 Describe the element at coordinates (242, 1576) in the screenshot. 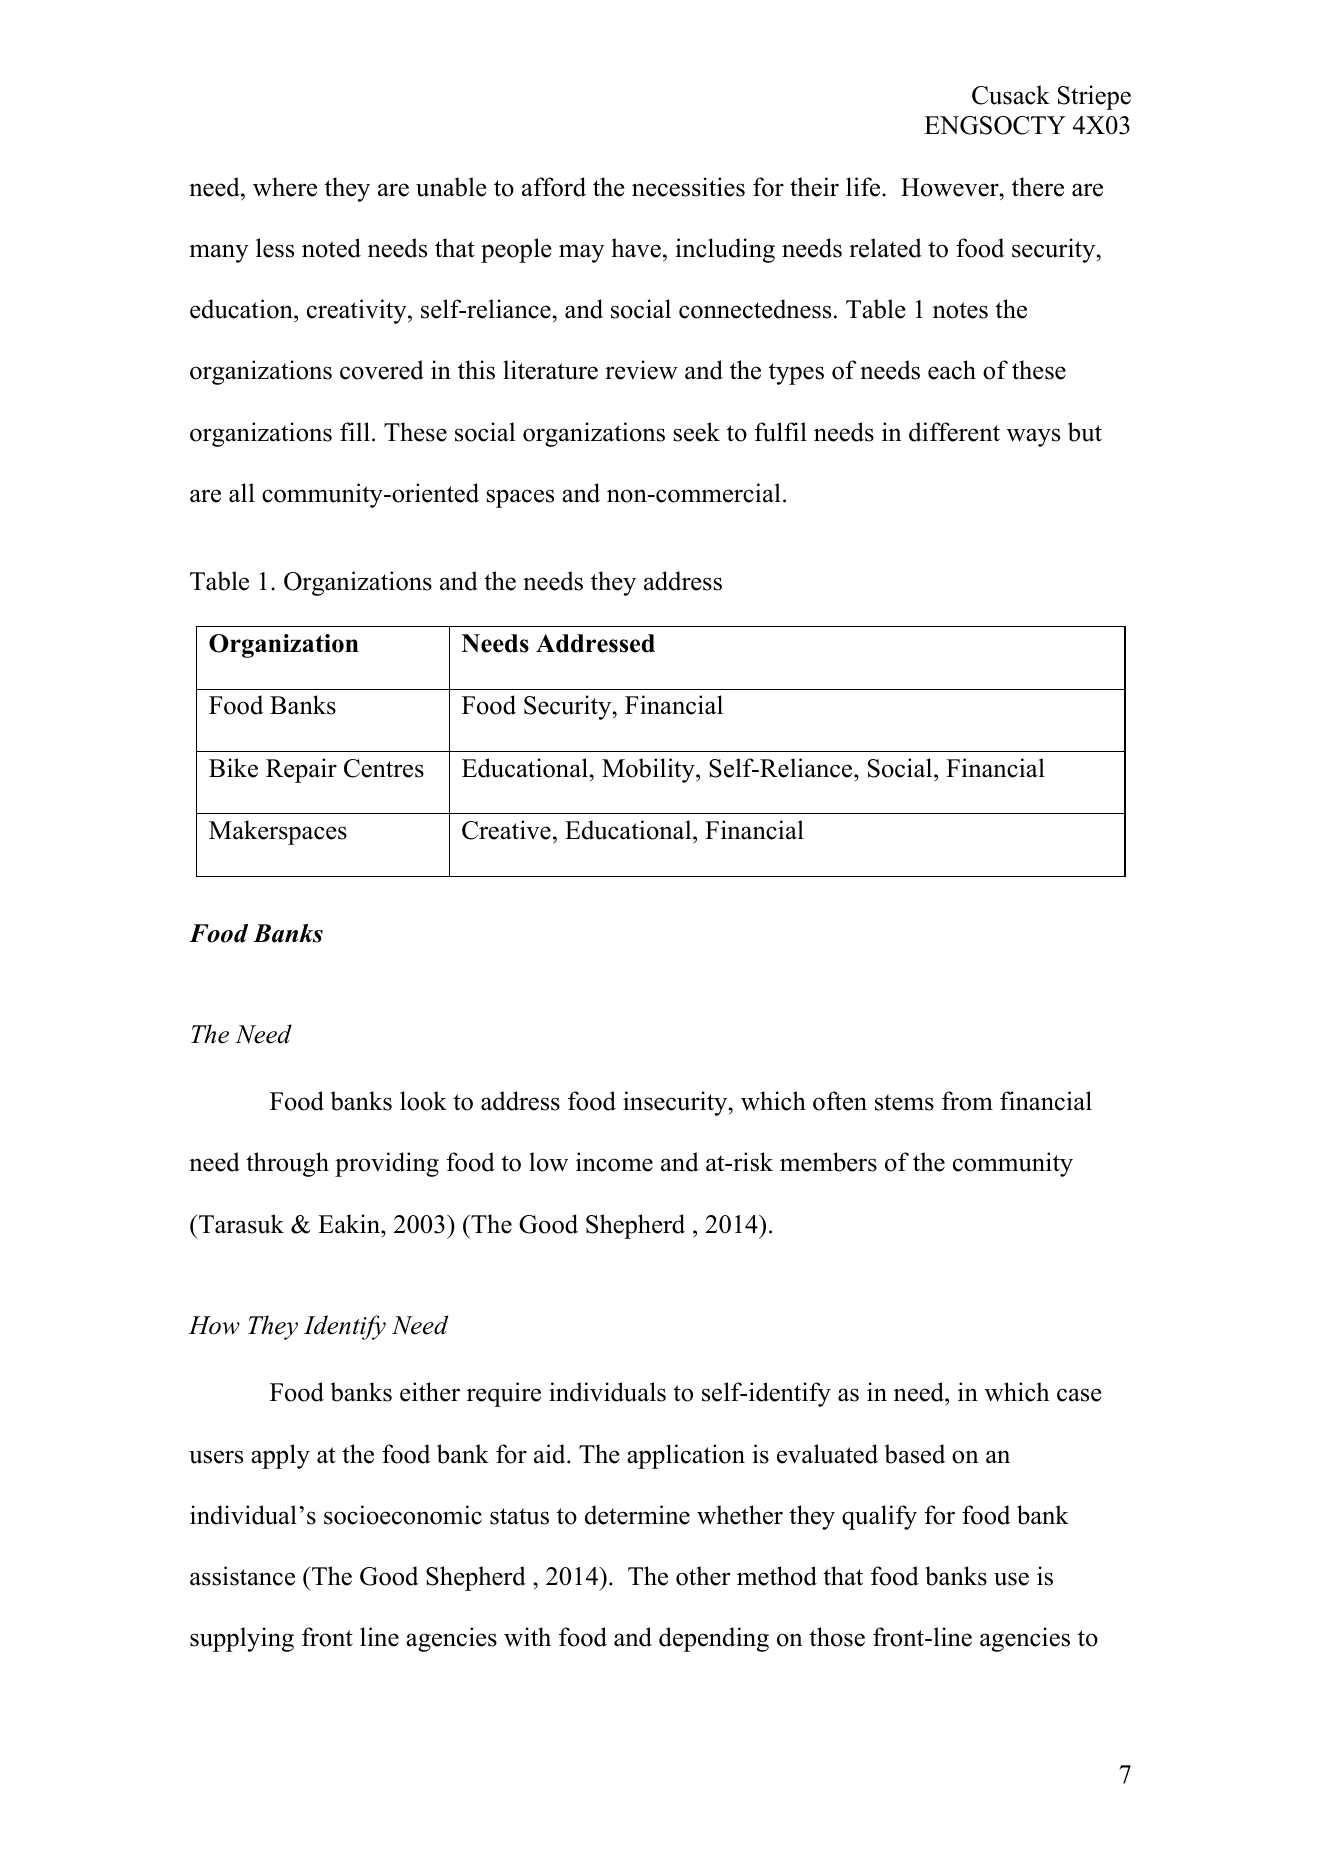

I see `assistance` at that location.
